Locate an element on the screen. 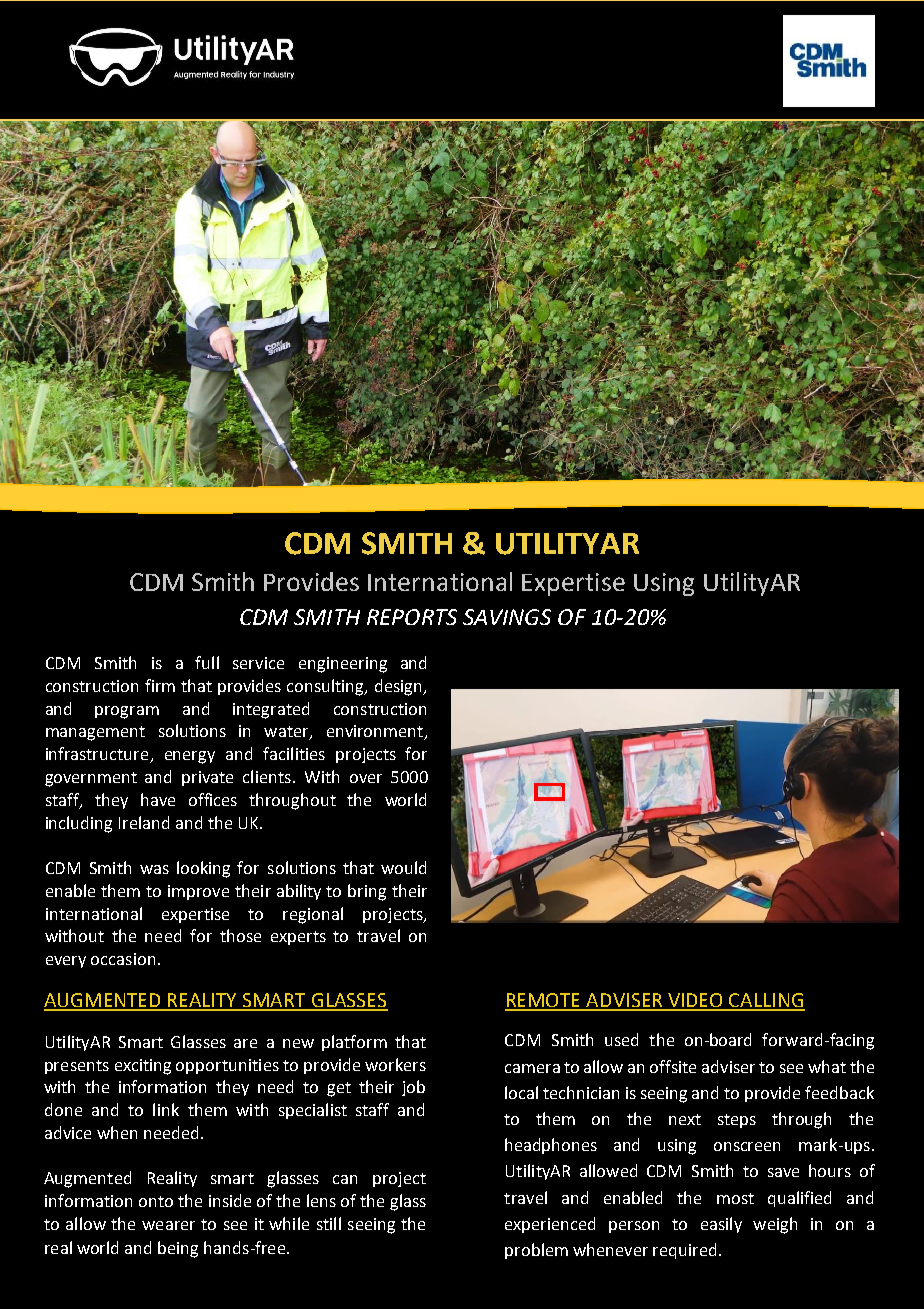  Ireland is located at coordinates (144, 822).
